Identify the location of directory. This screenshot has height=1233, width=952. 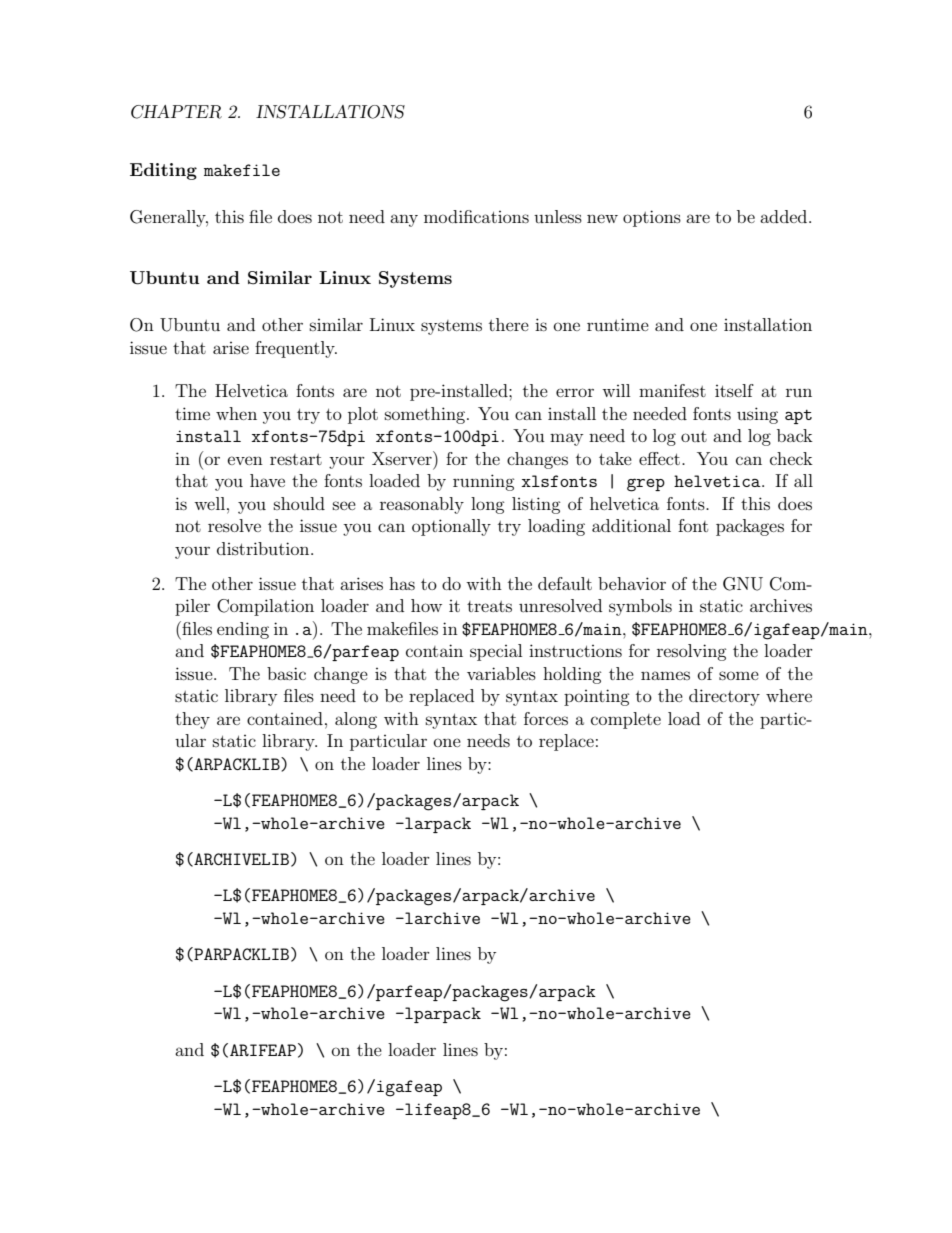
(724, 697).
